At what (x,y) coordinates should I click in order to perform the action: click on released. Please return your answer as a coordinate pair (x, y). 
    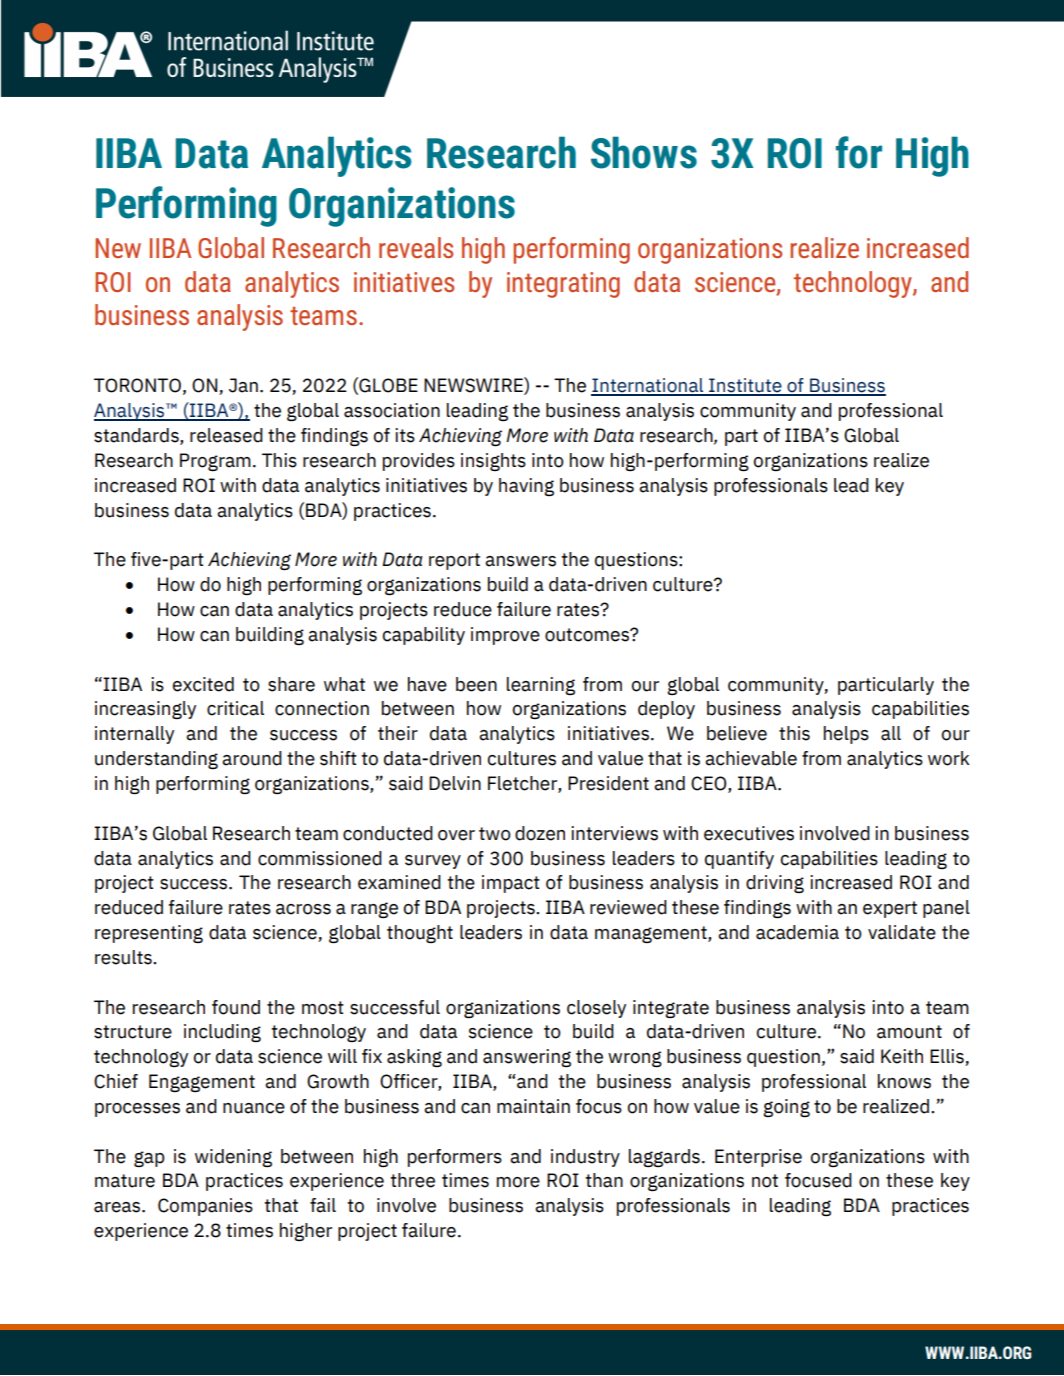
    Looking at the image, I should click on (226, 435).
